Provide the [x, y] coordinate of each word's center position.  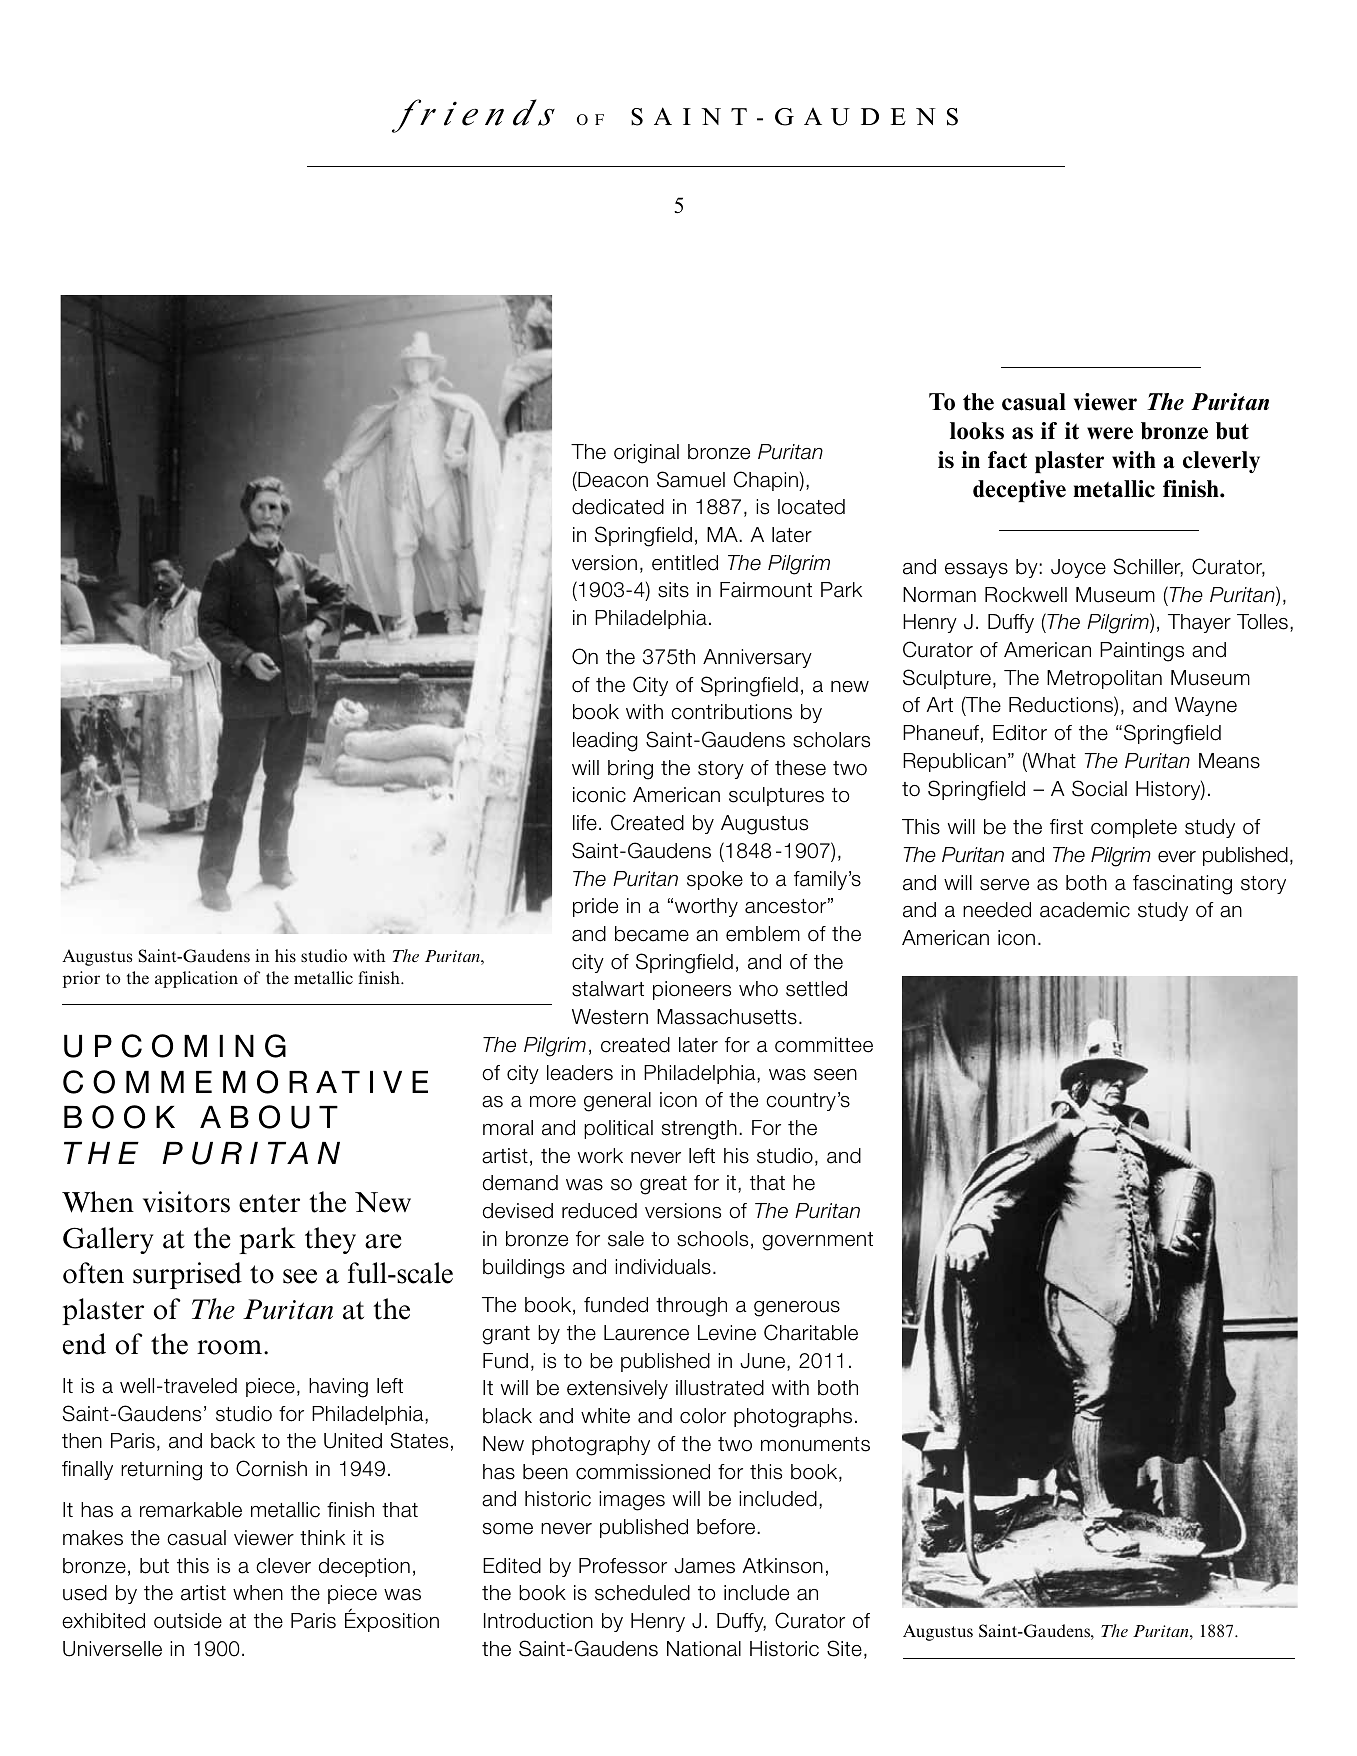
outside [188, 1621]
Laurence [646, 1333]
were [1110, 433]
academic [1085, 910]
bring [630, 770]
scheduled [642, 1593]
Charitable [811, 1332]
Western [610, 1017]
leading [605, 742]
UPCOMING [175, 1046]
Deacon [612, 479]
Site [844, 1648]
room [231, 1347]
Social [1099, 788]
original [646, 454]
